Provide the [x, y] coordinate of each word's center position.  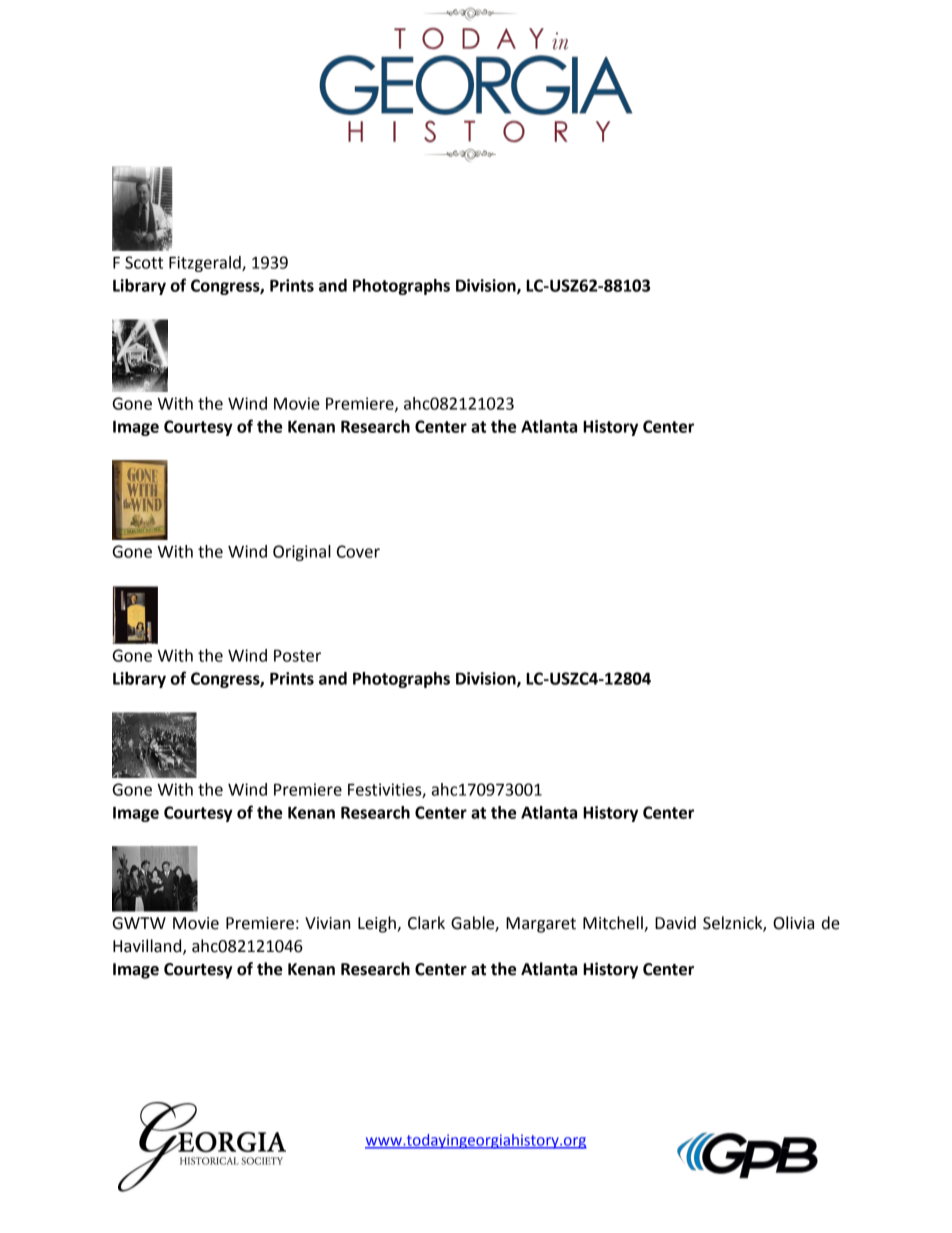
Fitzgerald [206, 264]
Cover [358, 551]
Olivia [793, 923]
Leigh [378, 924]
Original [302, 553]
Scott [144, 262]
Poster [297, 655]
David [675, 923]
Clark [426, 923]
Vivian [327, 923]
